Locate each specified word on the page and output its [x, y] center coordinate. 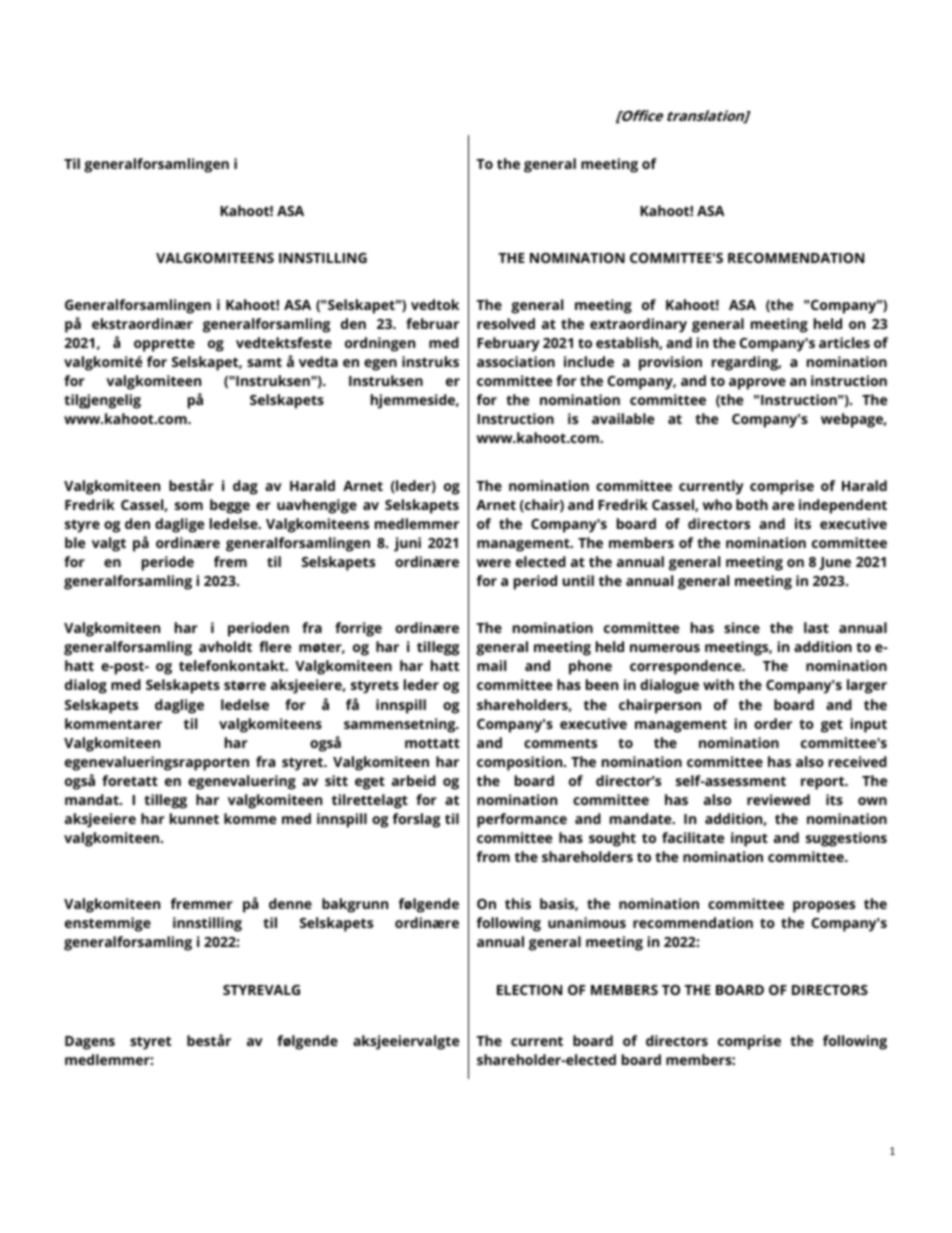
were [494, 563]
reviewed [778, 799]
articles [844, 342]
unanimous [587, 922]
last [816, 627]
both [752, 504]
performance [522, 820]
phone [590, 667]
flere [275, 646]
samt [264, 362]
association [516, 361]
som [189, 506]
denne [290, 903]
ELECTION [529, 990]
